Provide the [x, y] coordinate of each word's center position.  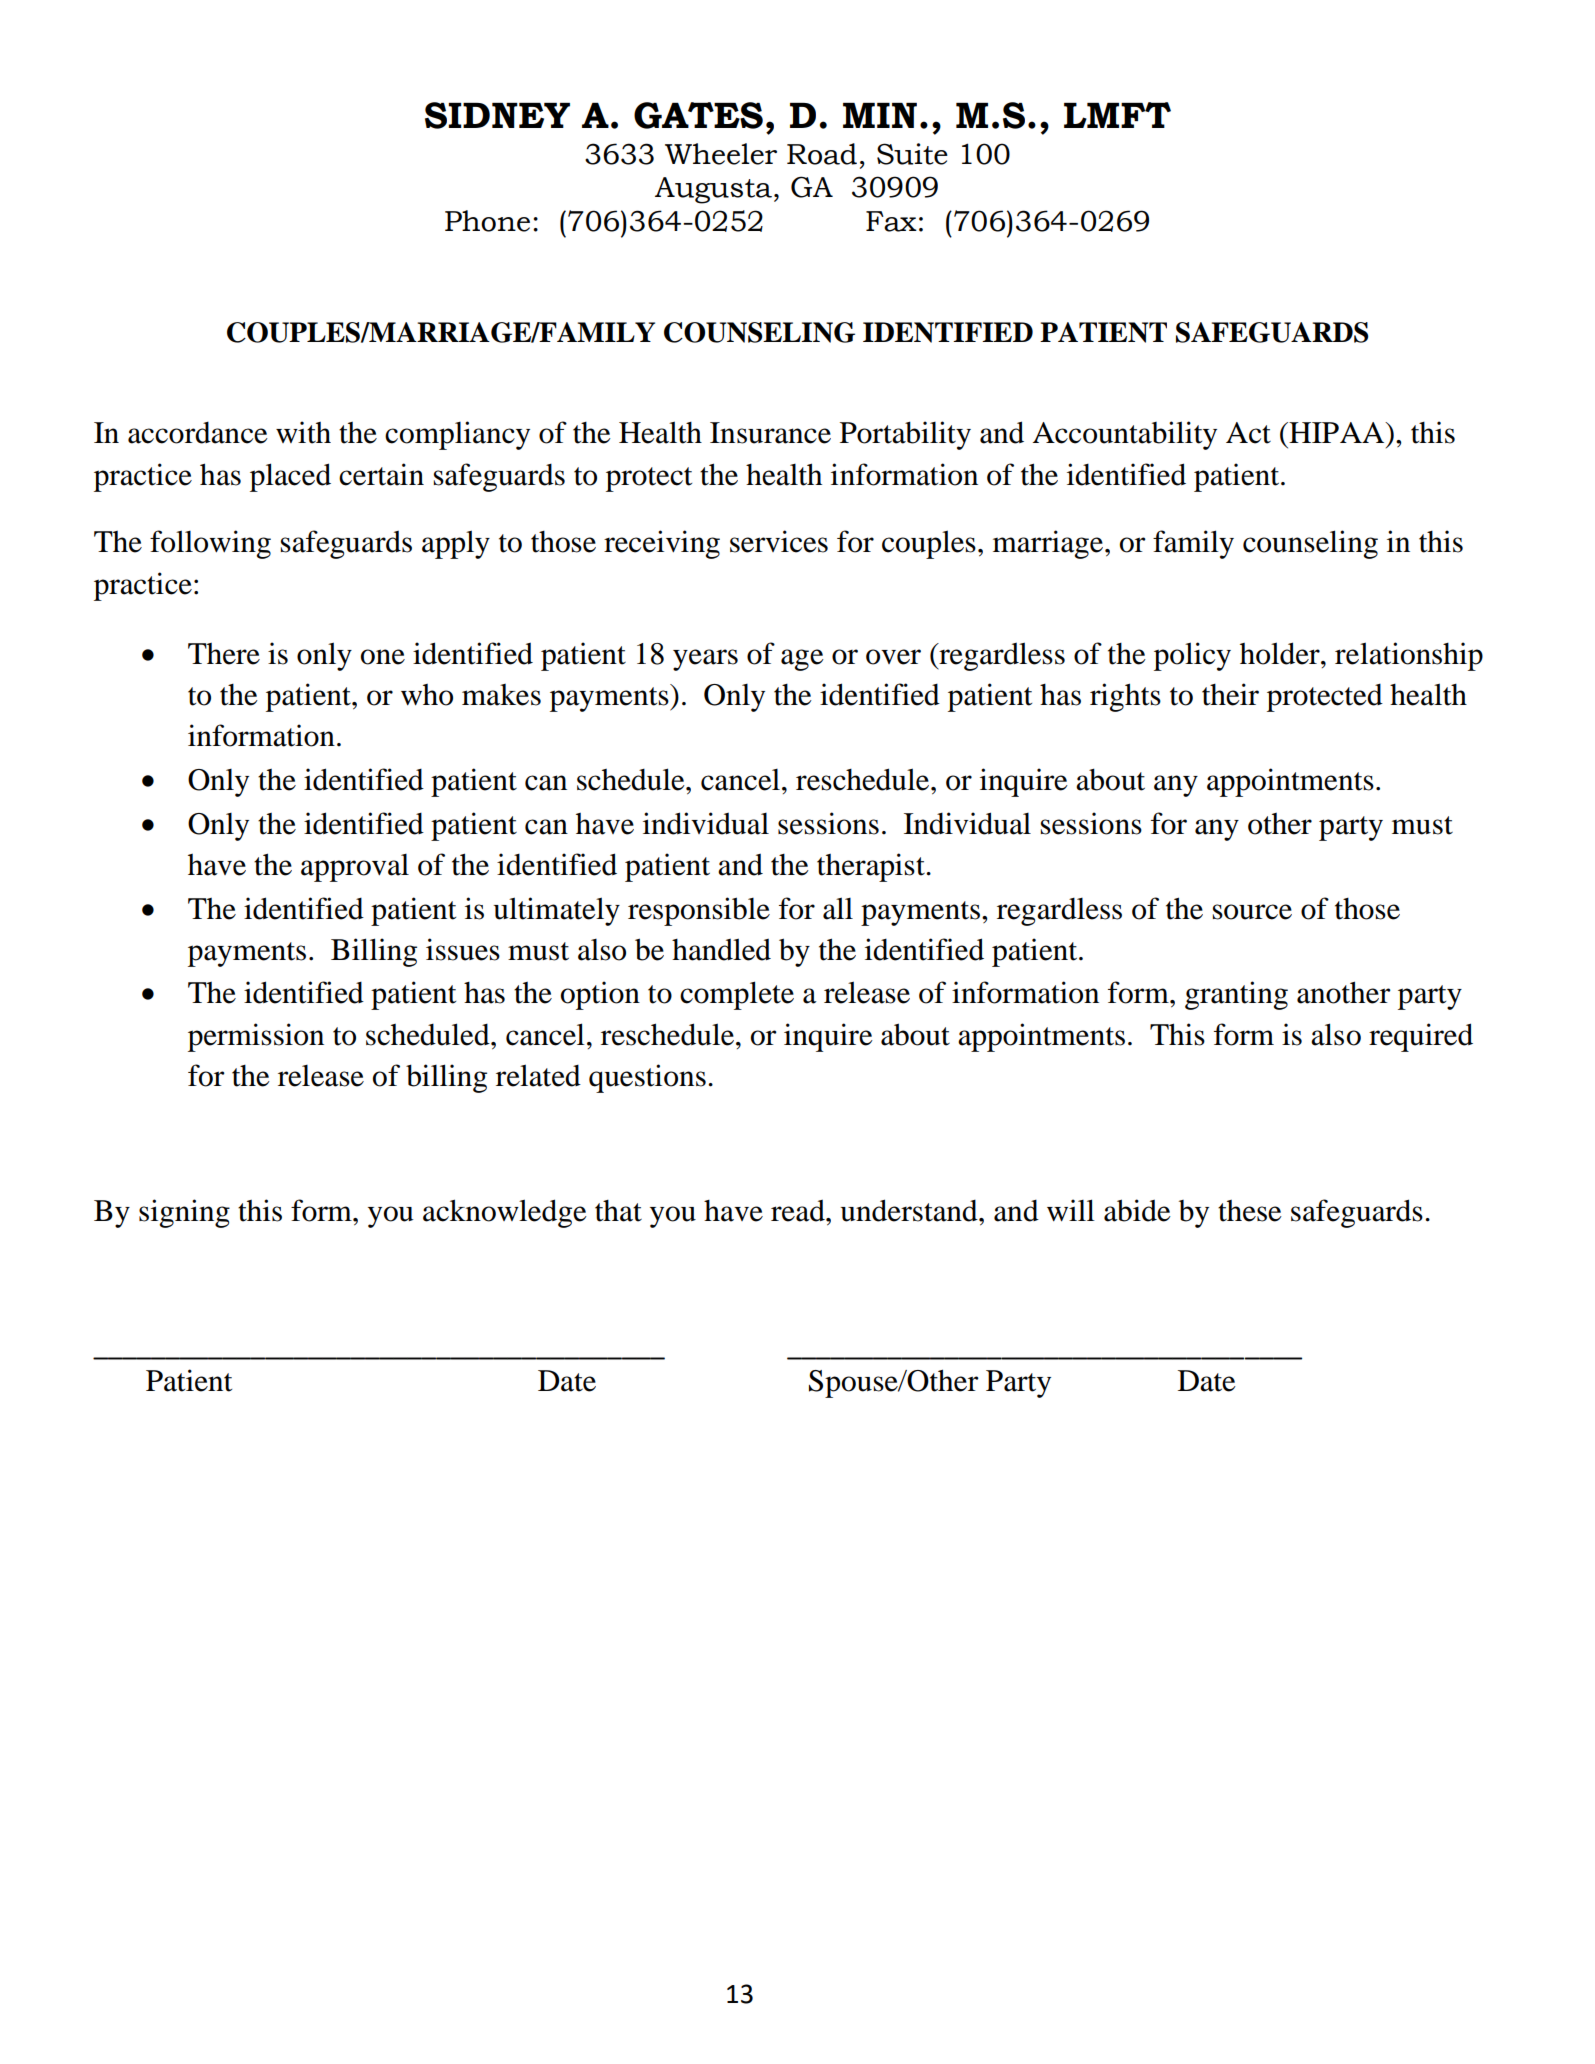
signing [184, 1213]
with [303, 432]
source [1252, 912]
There [224, 654]
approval [355, 868]
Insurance [770, 433]
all [838, 908]
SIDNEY [497, 115]
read [799, 1210]
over [893, 657]
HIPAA [1337, 432]
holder [1281, 653]
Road [822, 154]
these [1250, 1211]
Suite [912, 154]
